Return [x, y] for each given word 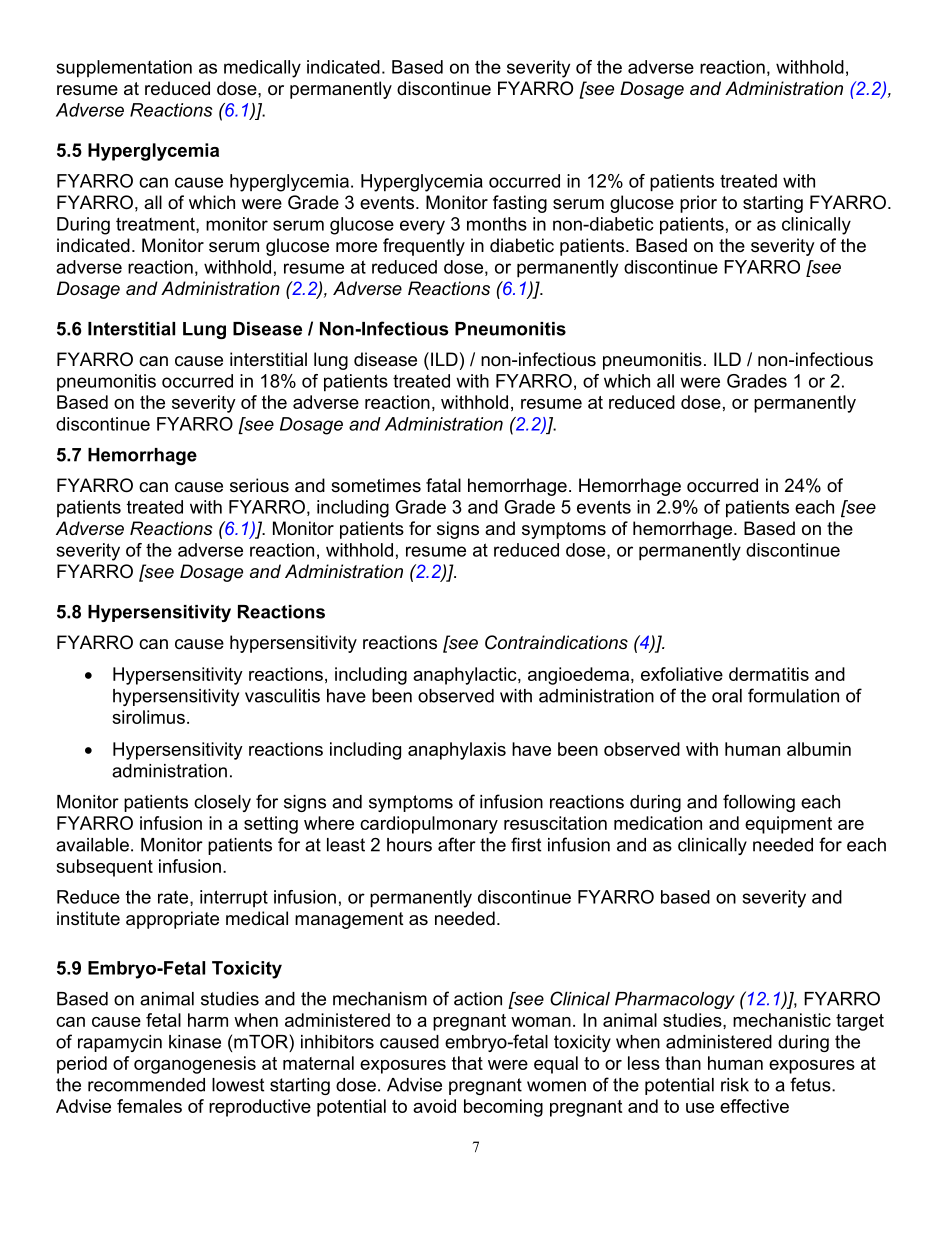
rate [174, 898]
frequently [424, 247]
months [497, 224]
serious [259, 485]
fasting [520, 204]
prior [698, 204]
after [457, 844]
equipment [788, 825]
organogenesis [195, 1065]
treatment [156, 225]
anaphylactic [466, 676]
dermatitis [769, 674]
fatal [443, 485]
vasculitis [282, 696]
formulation [793, 695]
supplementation [124, 69]
